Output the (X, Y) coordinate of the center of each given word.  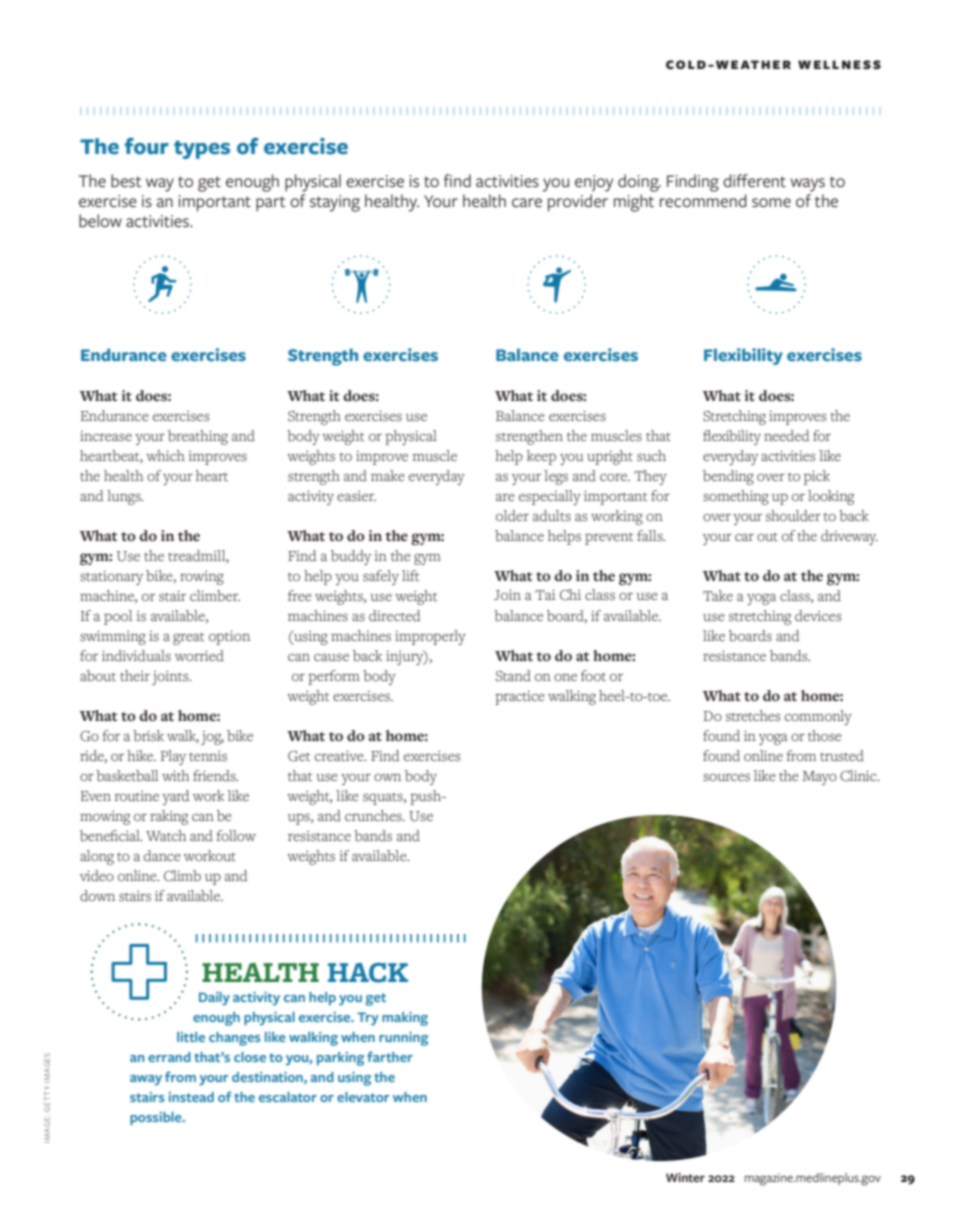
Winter (685, 1177)
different (754, 181)
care (527, 203)
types (202, 149)
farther (390, 1056)
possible (157, 1119)
